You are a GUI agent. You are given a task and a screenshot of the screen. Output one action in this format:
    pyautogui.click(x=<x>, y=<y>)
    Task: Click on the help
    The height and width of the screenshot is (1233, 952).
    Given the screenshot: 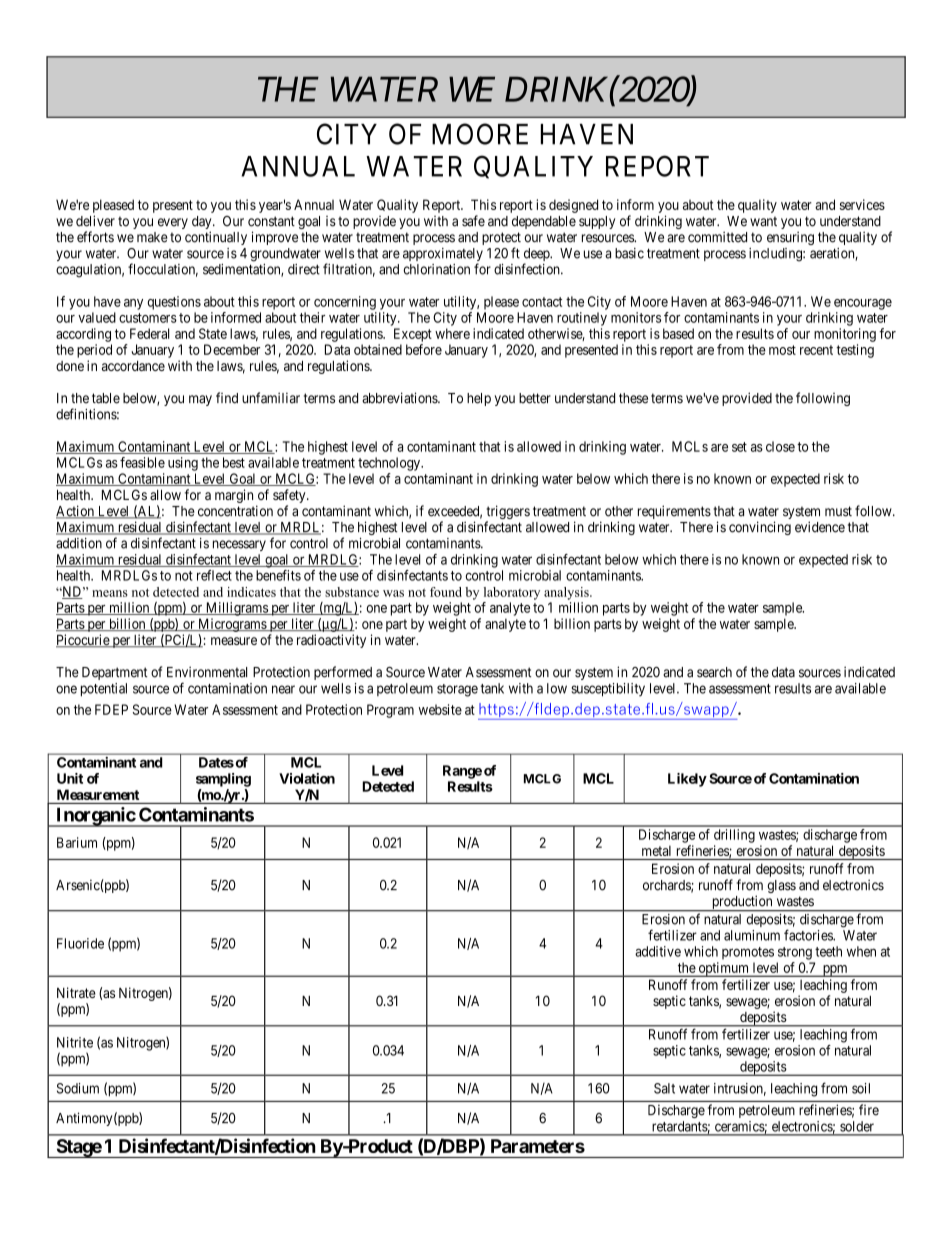 What is the action you would take?
    pyautogui.click(x=479, y=399)
